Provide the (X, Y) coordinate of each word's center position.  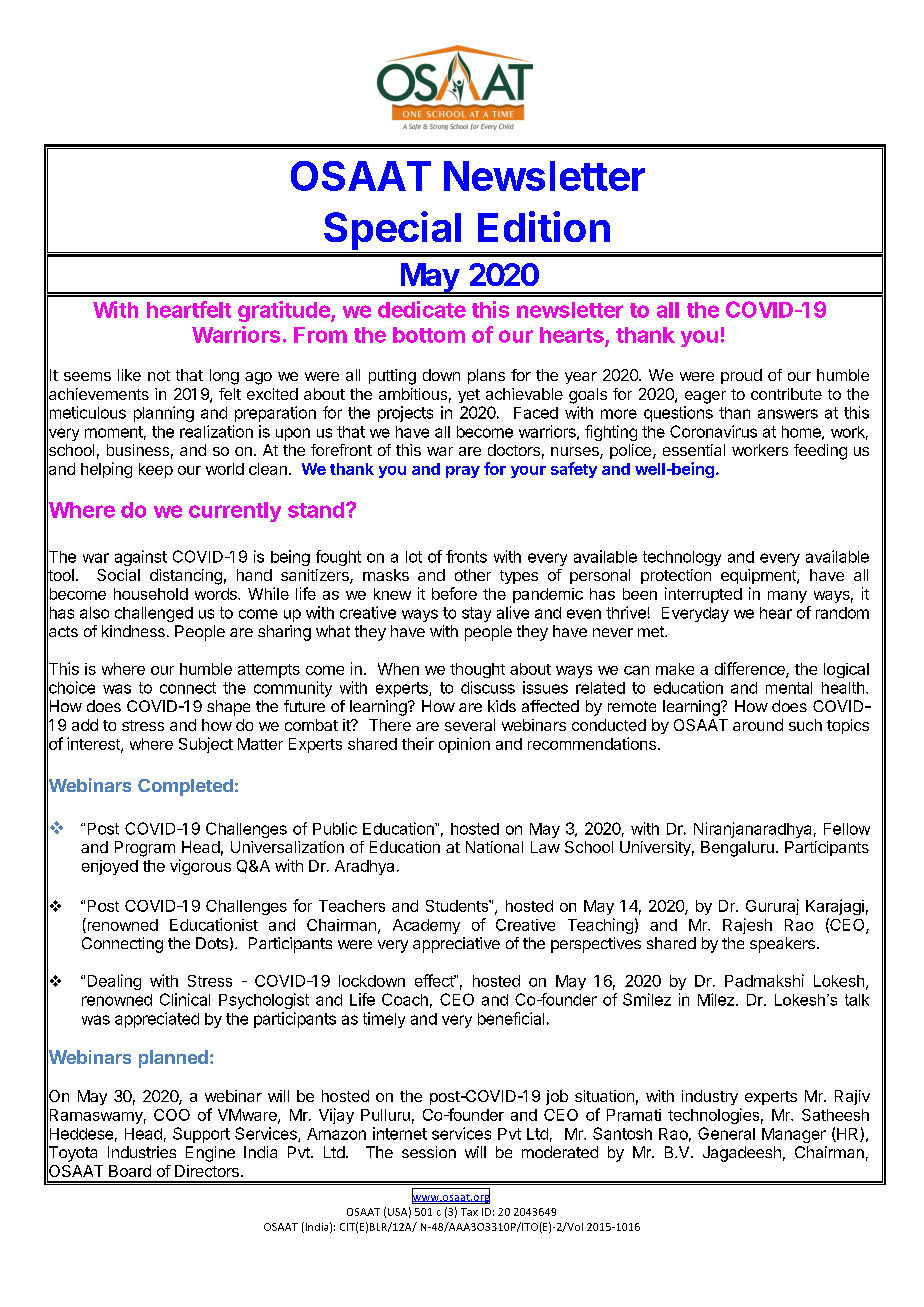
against (141, 558)
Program (145, 849)
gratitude (285, 311)
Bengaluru (737, 849)
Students (458, 906)
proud (741, 376)
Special (393, 232)
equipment (759, 576)
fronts (466, 556)
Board (130, 1171)
